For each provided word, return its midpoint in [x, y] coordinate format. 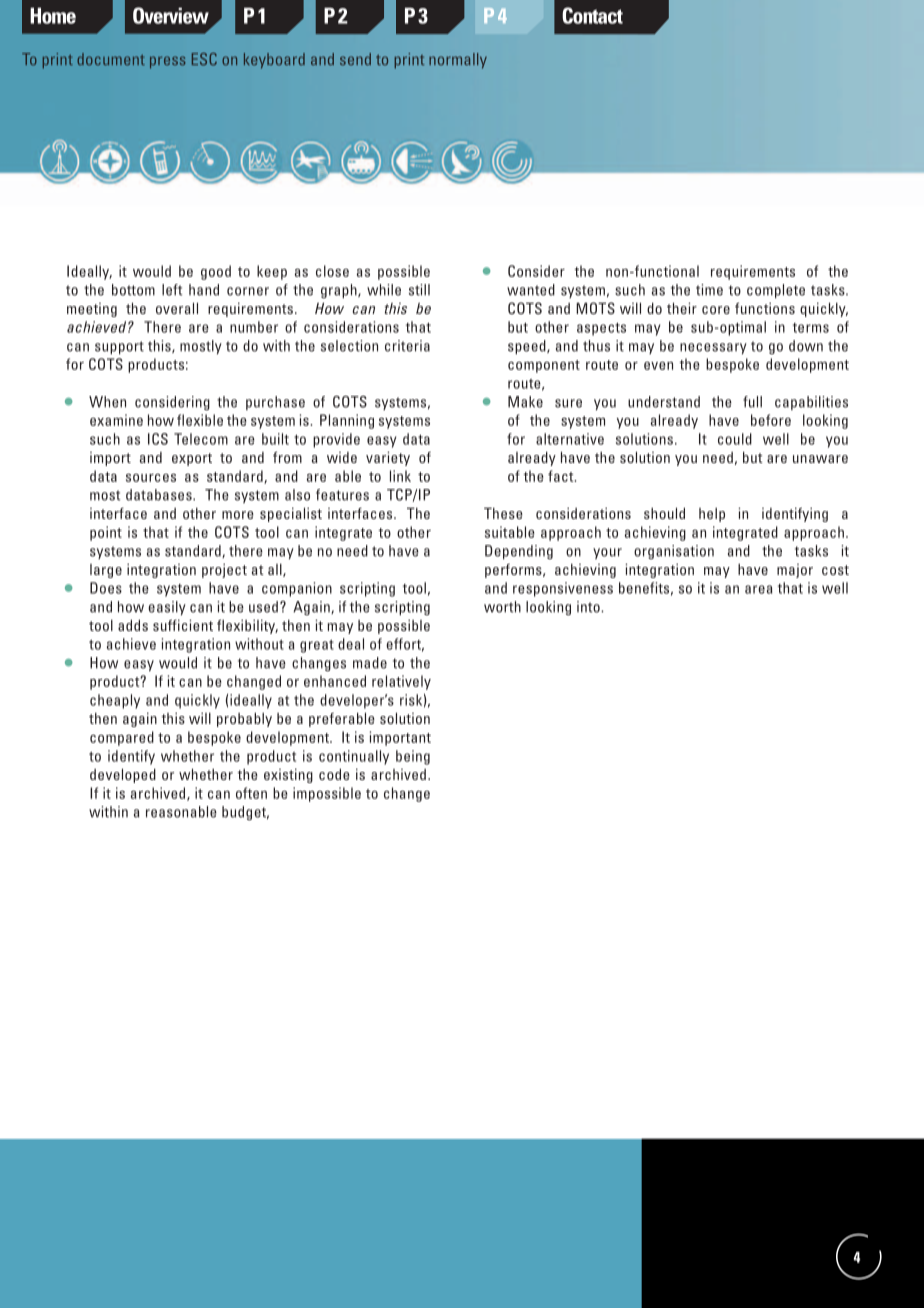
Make [525, 402]
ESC [204, 59]
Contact [592, 15]
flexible [200, 420]
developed [123, 776]
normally [458, 61]
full [752, 402]
